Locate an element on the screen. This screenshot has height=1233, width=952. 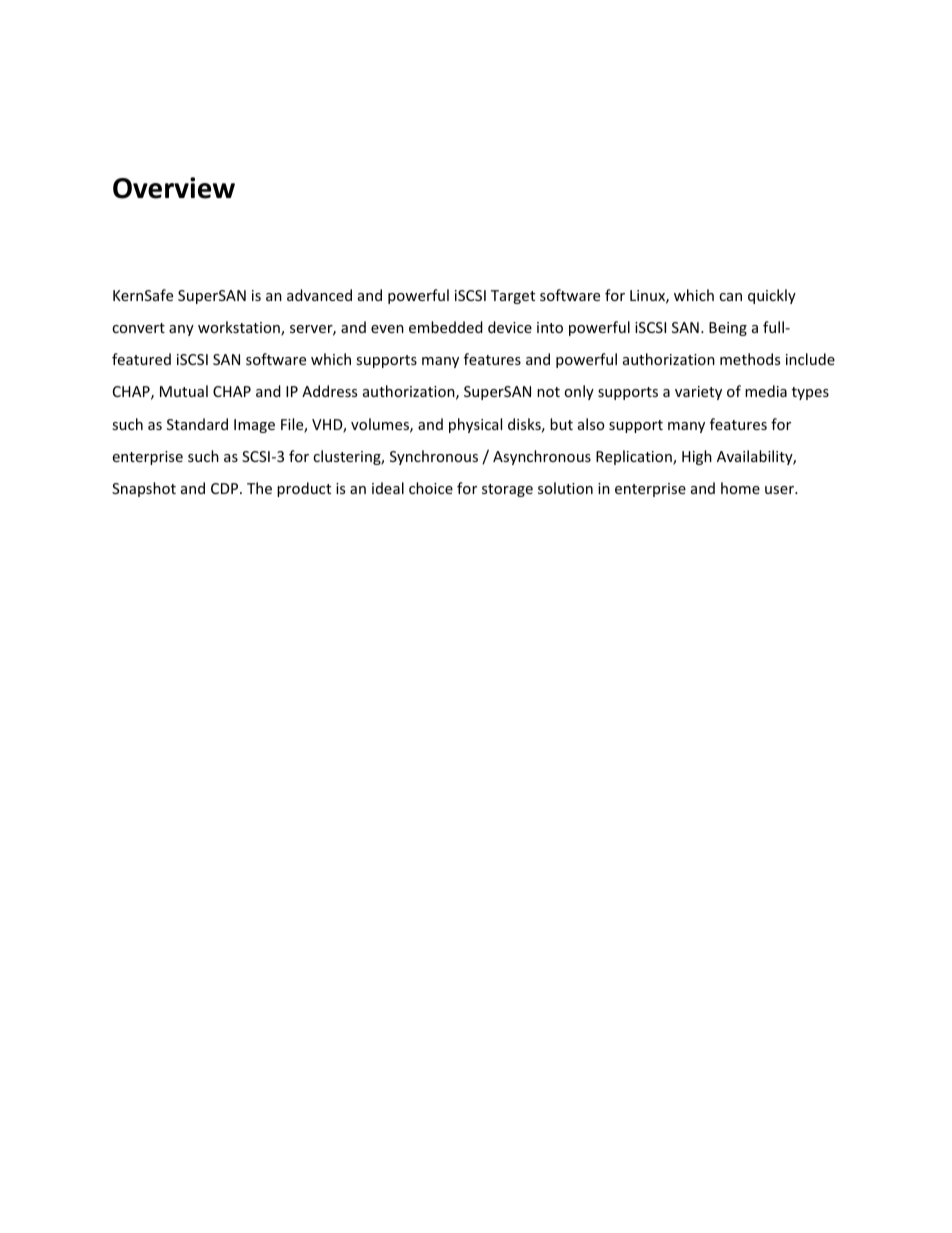
Overview is located at coordinates (174, 188).
